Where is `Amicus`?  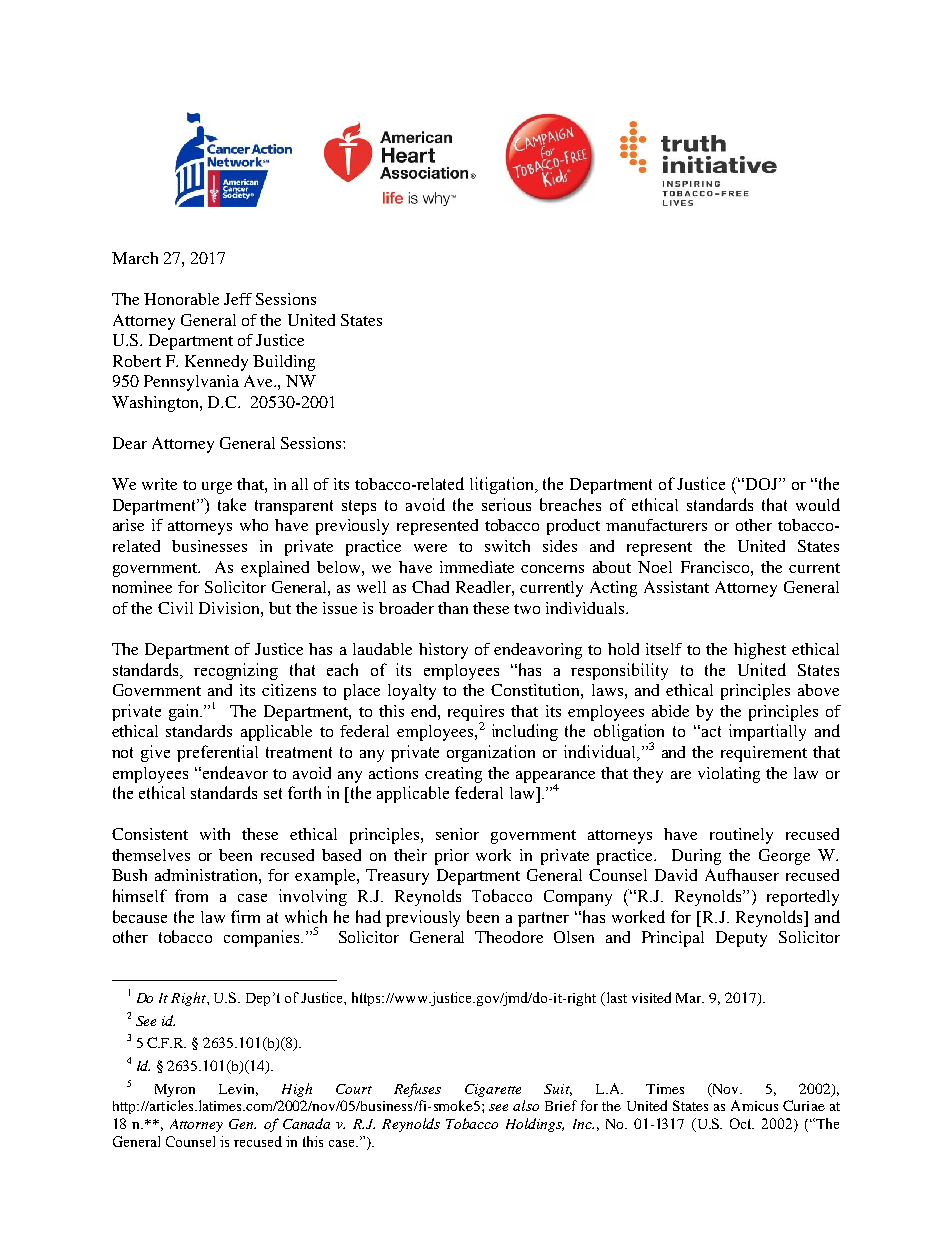
Amicus is located at coordinates (754, 1105).
